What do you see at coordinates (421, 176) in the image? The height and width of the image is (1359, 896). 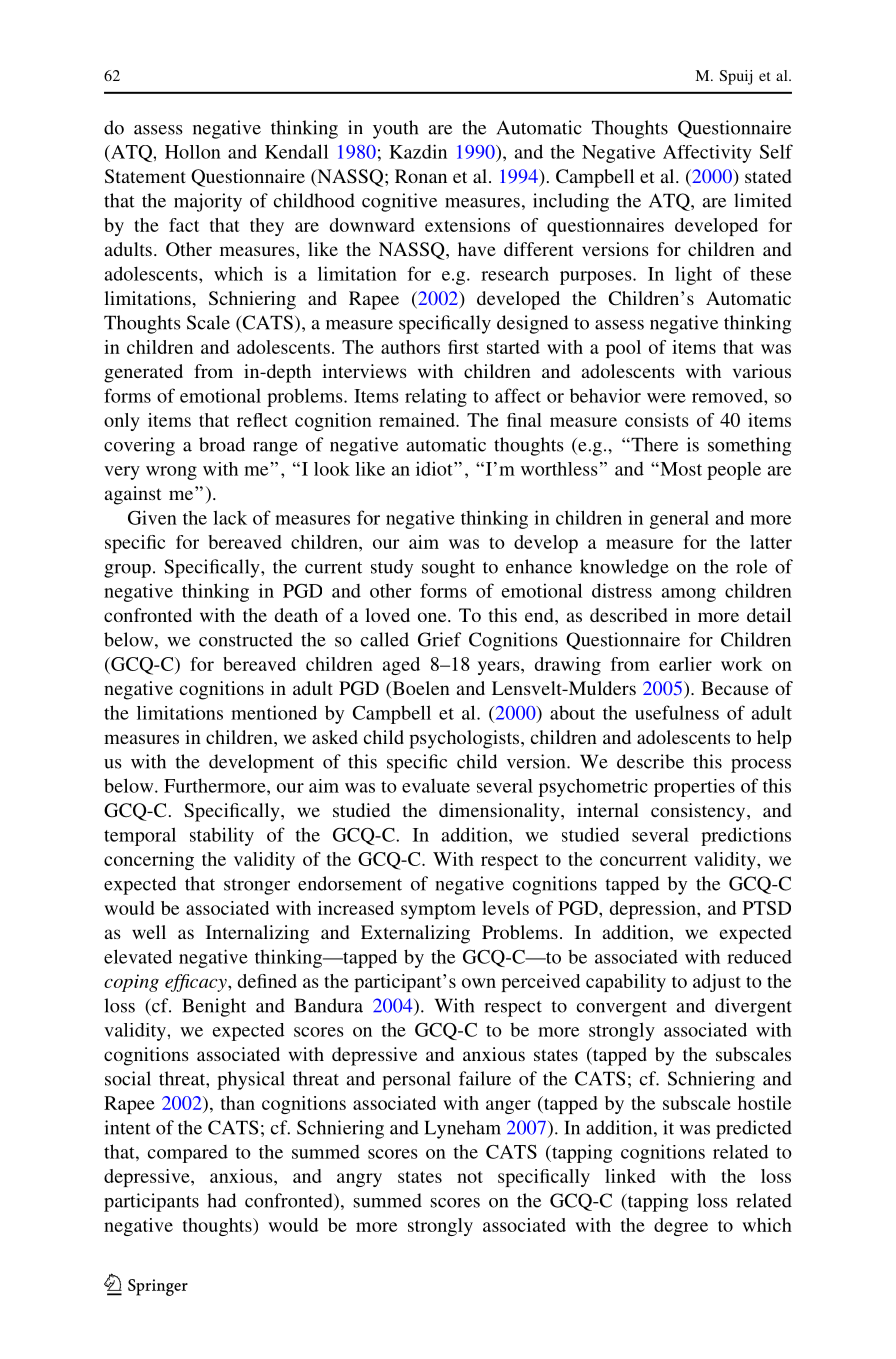 I see `Ronan` at bounding box center [421, 176].
